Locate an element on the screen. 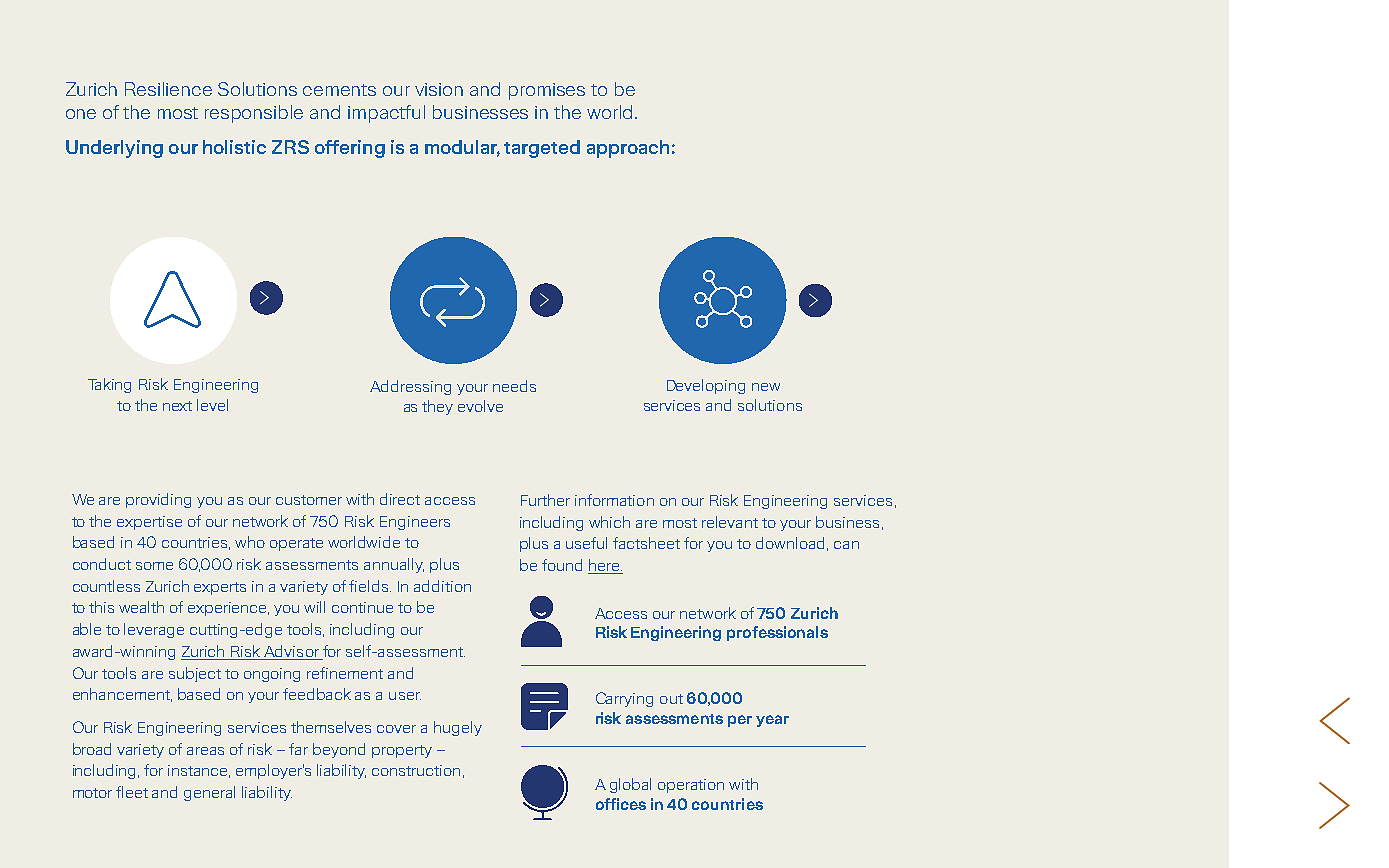 This screenshot has height=868, width=1389. instance is located at coordinates (199, 771).
